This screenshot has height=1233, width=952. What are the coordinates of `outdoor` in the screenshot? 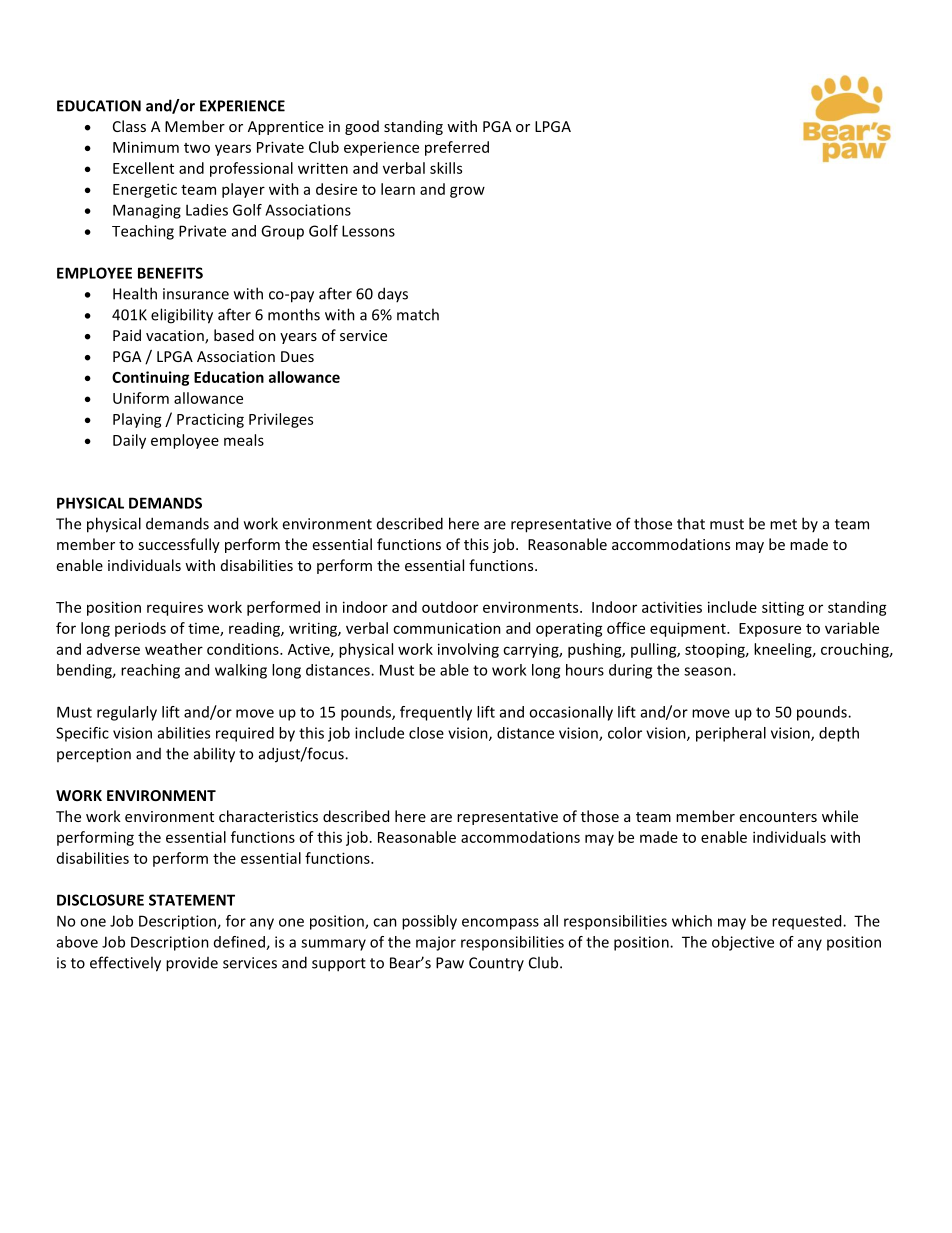 It's located at (450, 607).
